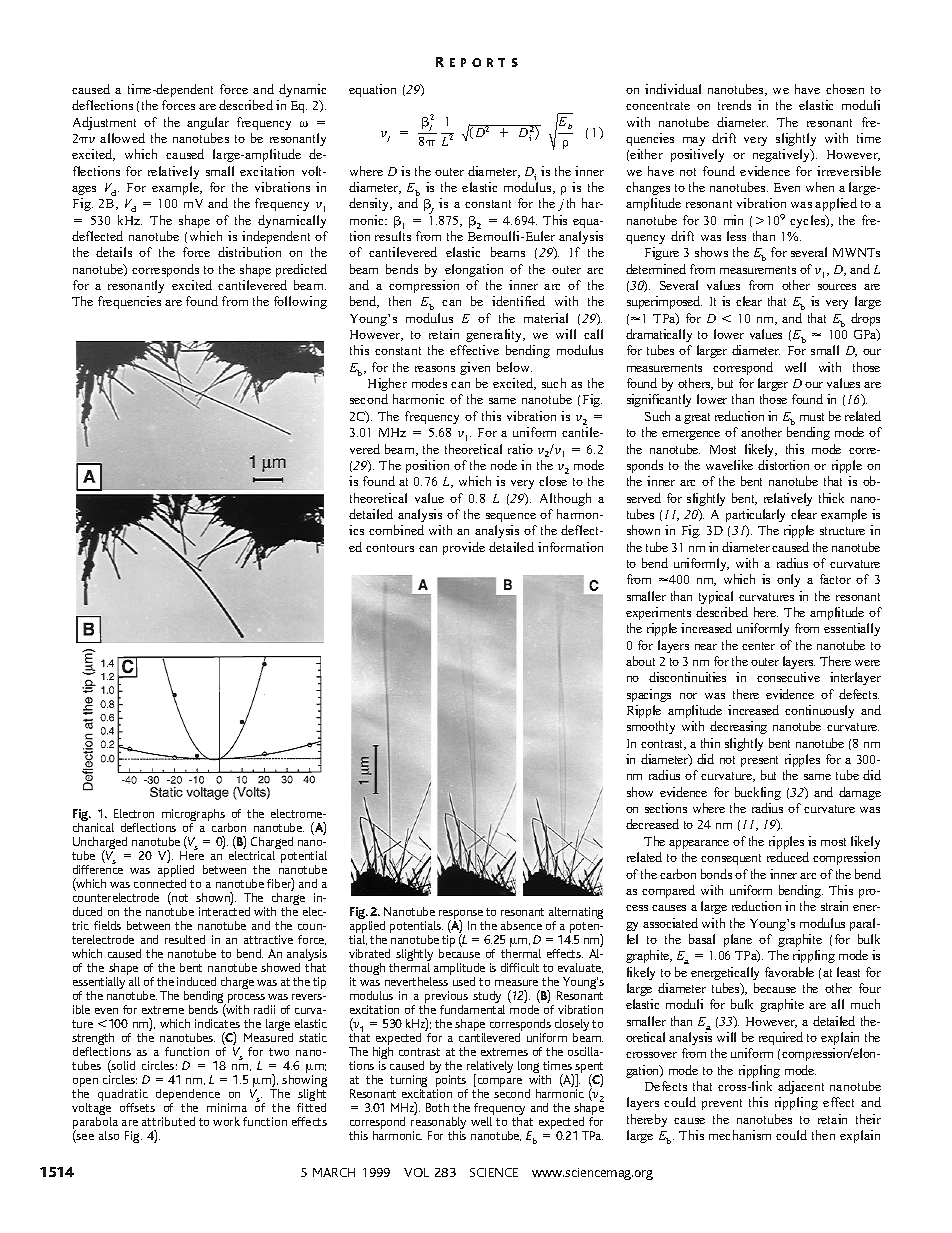  I want to click on density, so click(370, 204).
